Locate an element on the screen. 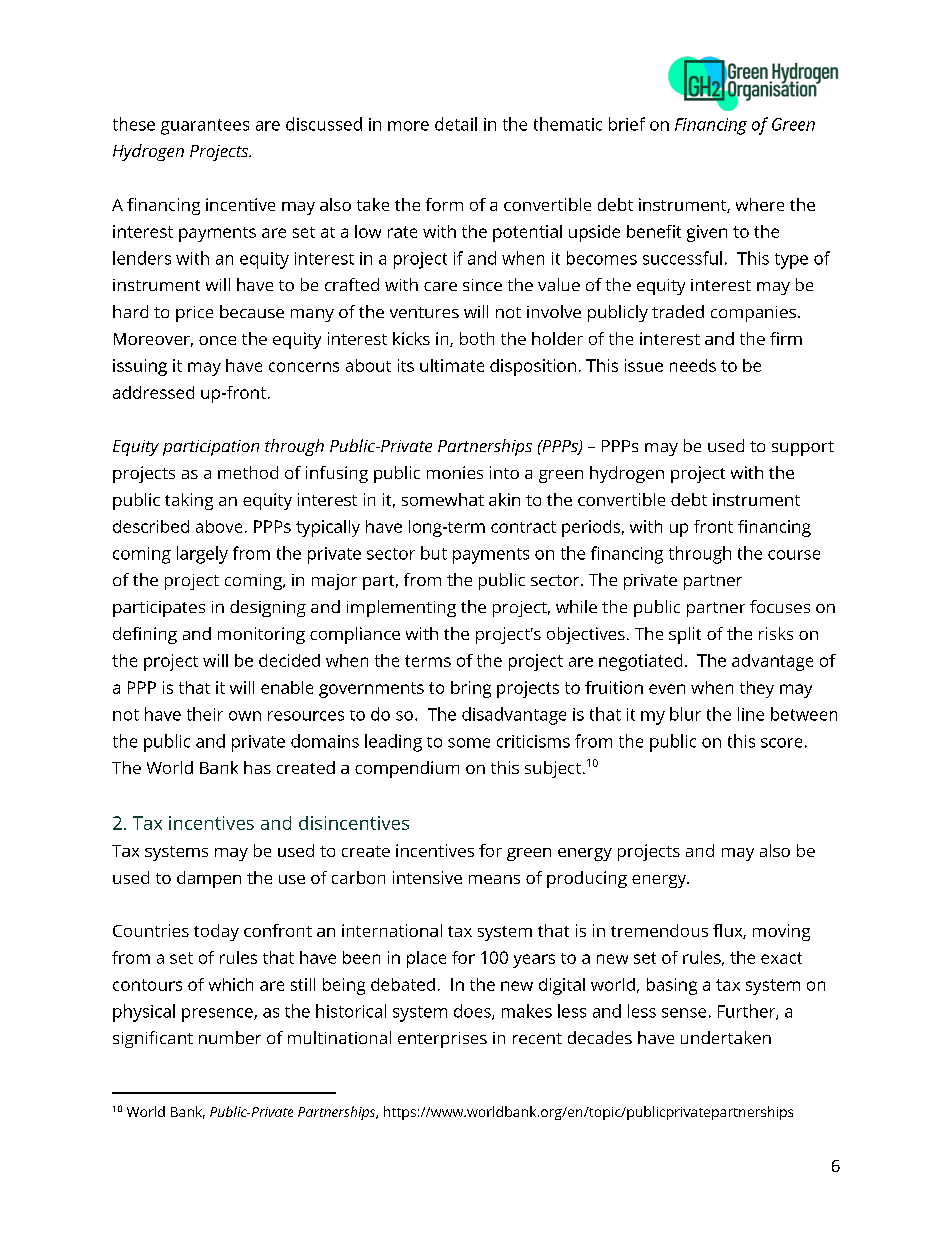  compendium is located at coordinates (407, 769).
